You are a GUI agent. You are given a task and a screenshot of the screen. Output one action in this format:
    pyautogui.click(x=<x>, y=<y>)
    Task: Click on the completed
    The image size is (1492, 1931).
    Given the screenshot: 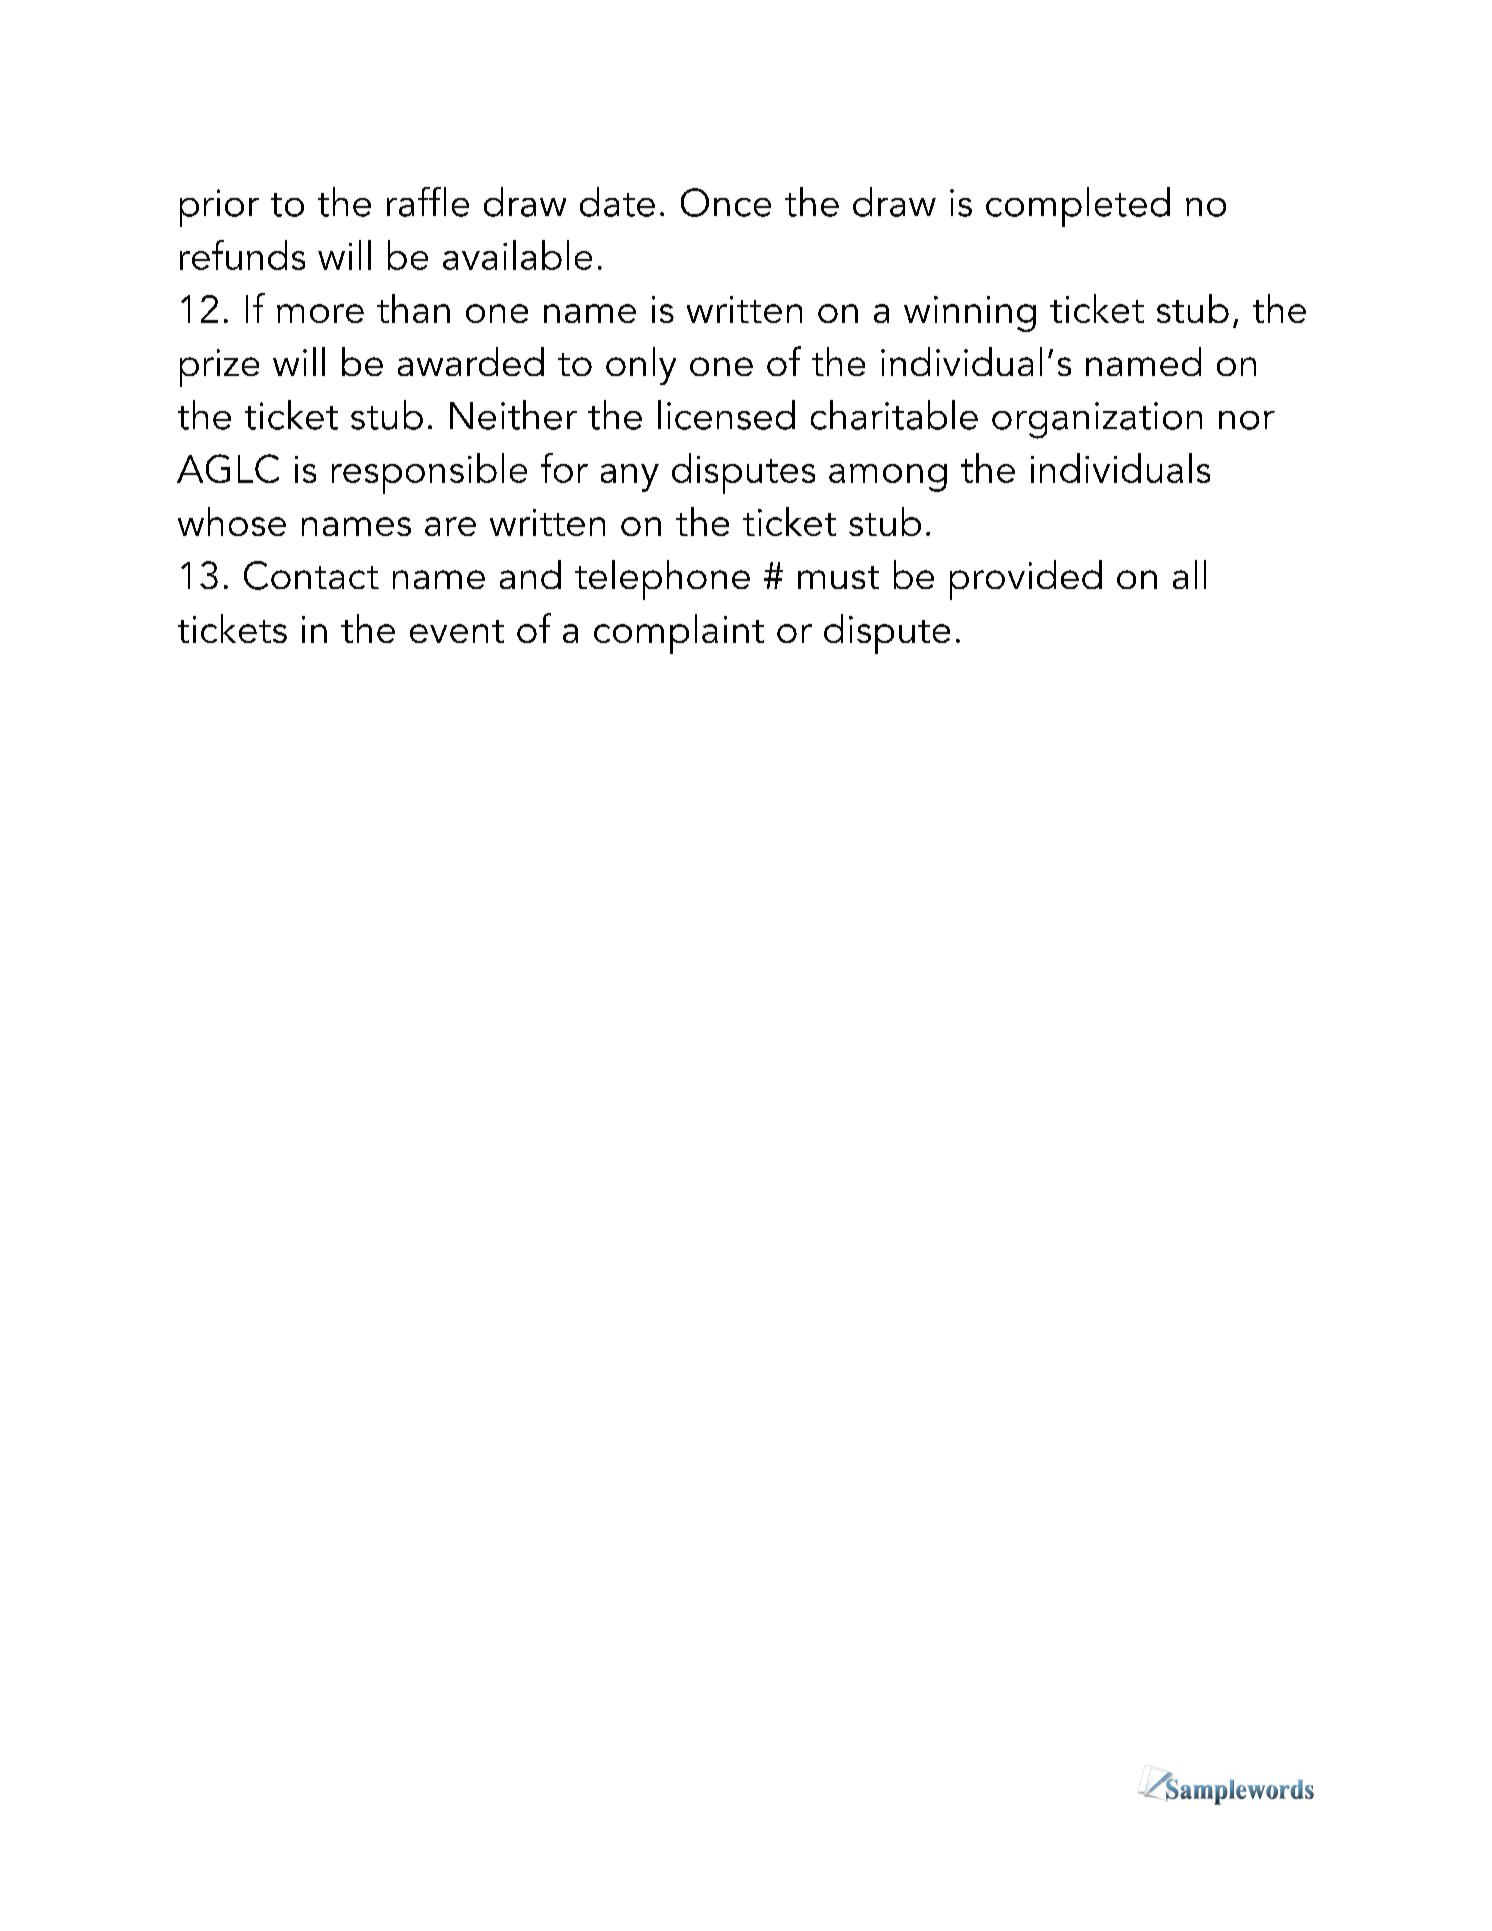 What is the action you would take?
    pyautogui.click(x=1078, y=207)
